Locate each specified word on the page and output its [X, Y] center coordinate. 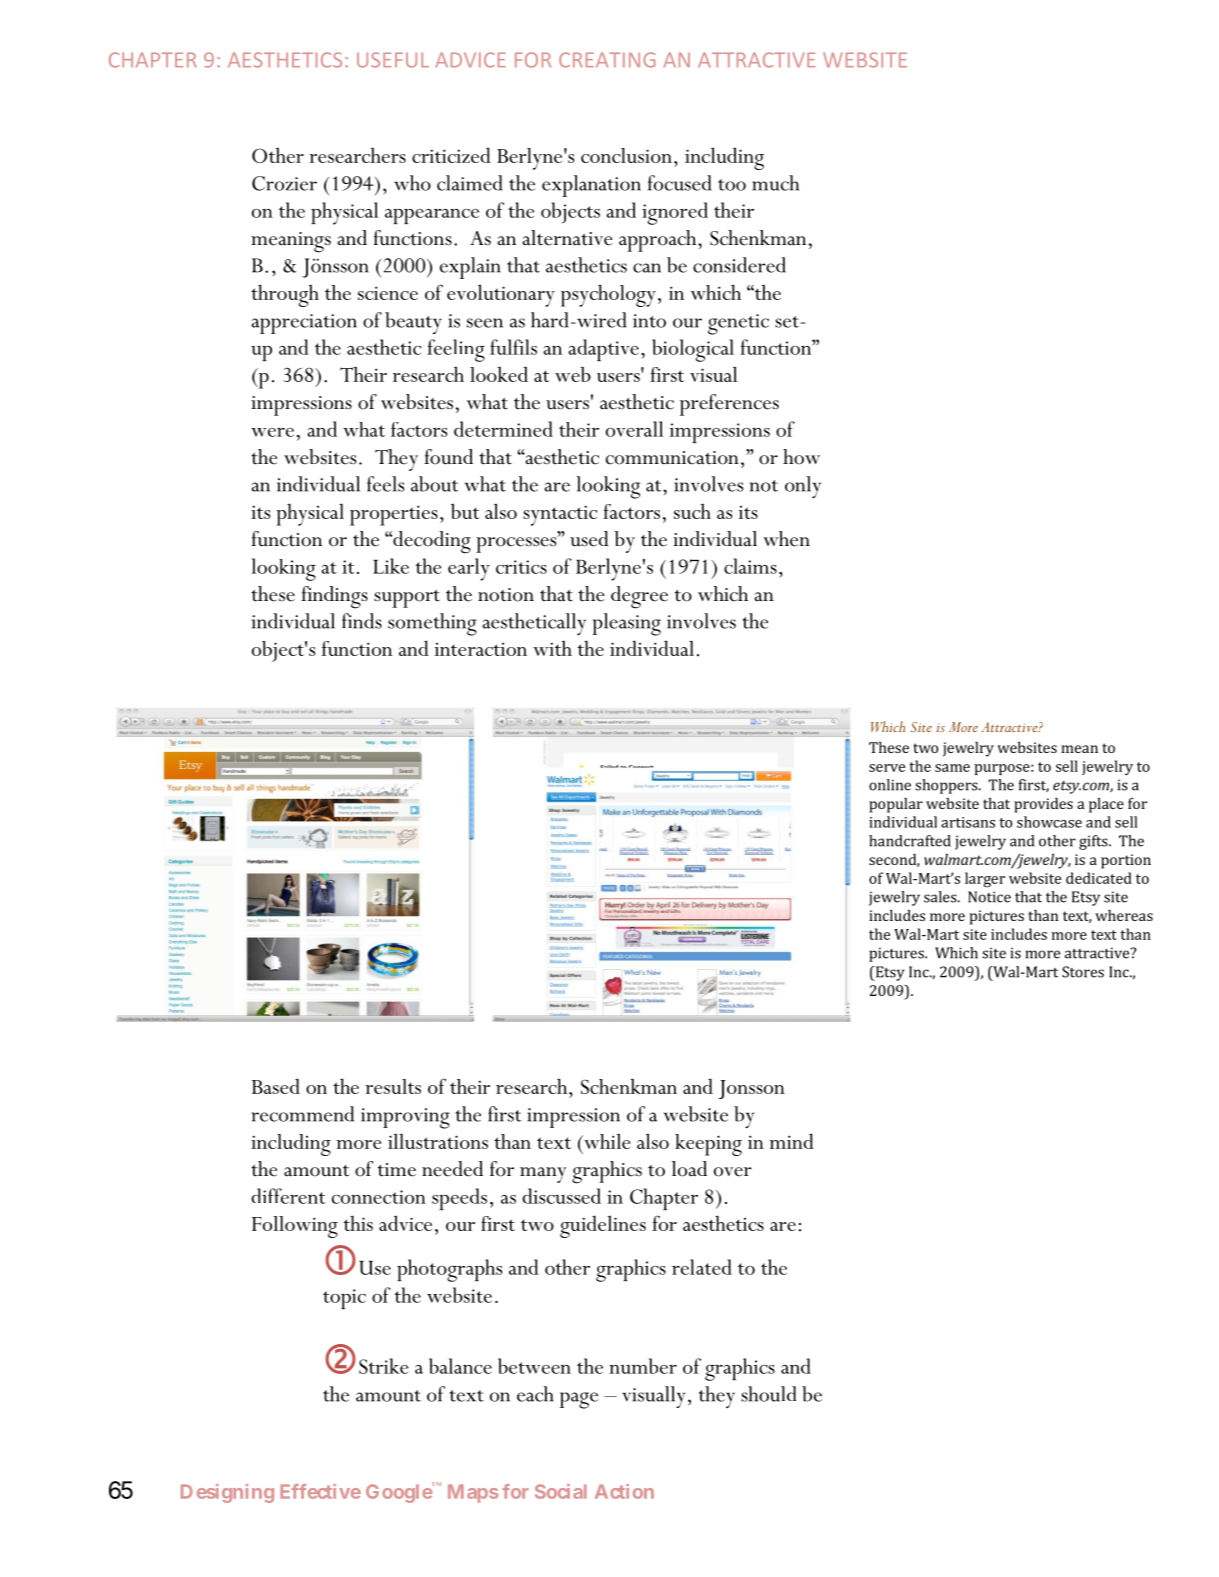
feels [385, 484]
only [803, 487]
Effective [320, 1491]
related [702, 1267]
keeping [708, 1145]
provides [1043, 805]
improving [405, 1118]
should [768, 1394]
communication [672, 458]
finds [362, 621]
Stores [1083, 972]
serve [887, 768]
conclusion [626, 155]
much [775, 183]
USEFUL [393, 60]
